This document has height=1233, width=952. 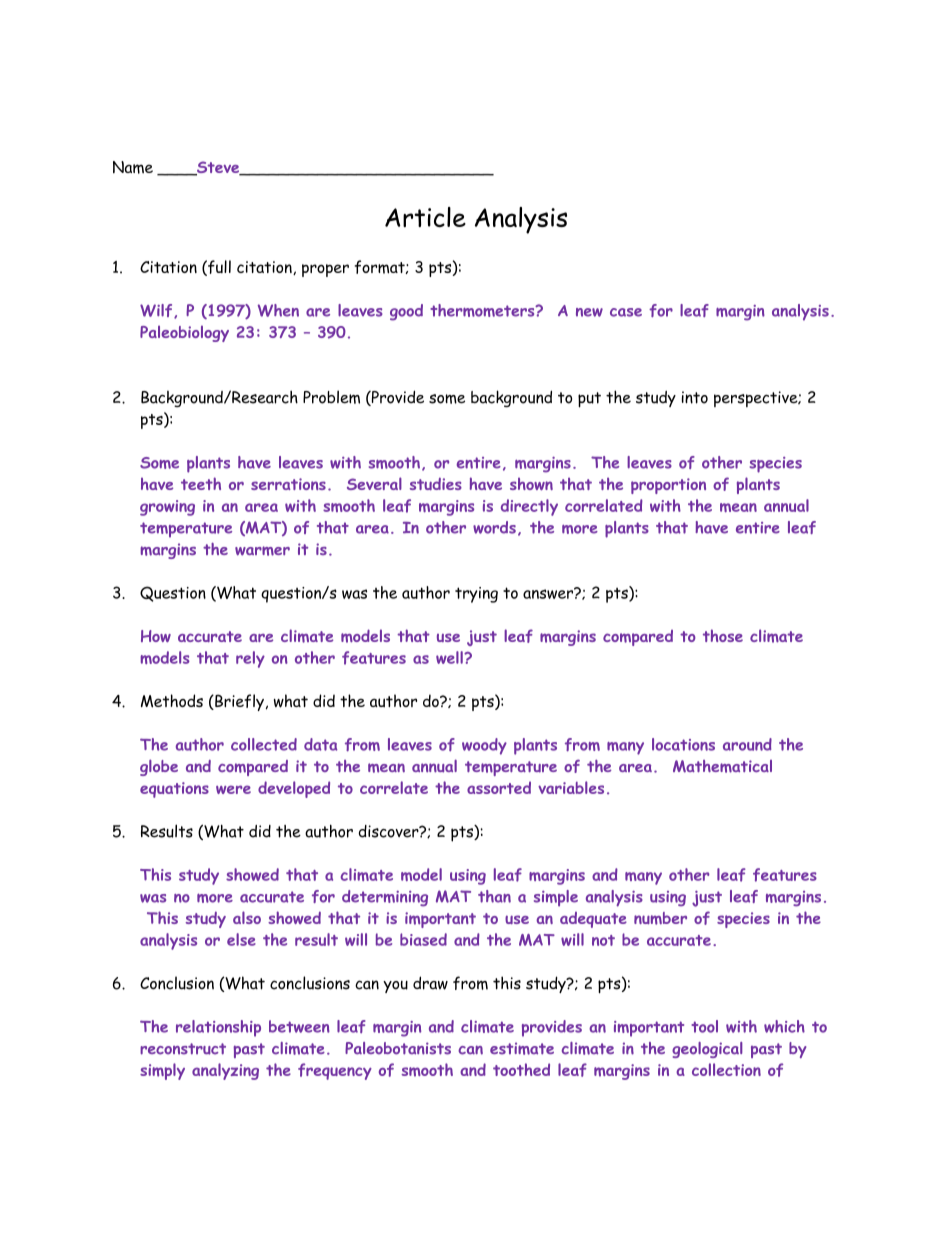 What do you see at coordinates (218, 1028) in the document?
I see `relationship` at bounding box center [218, 1028].
